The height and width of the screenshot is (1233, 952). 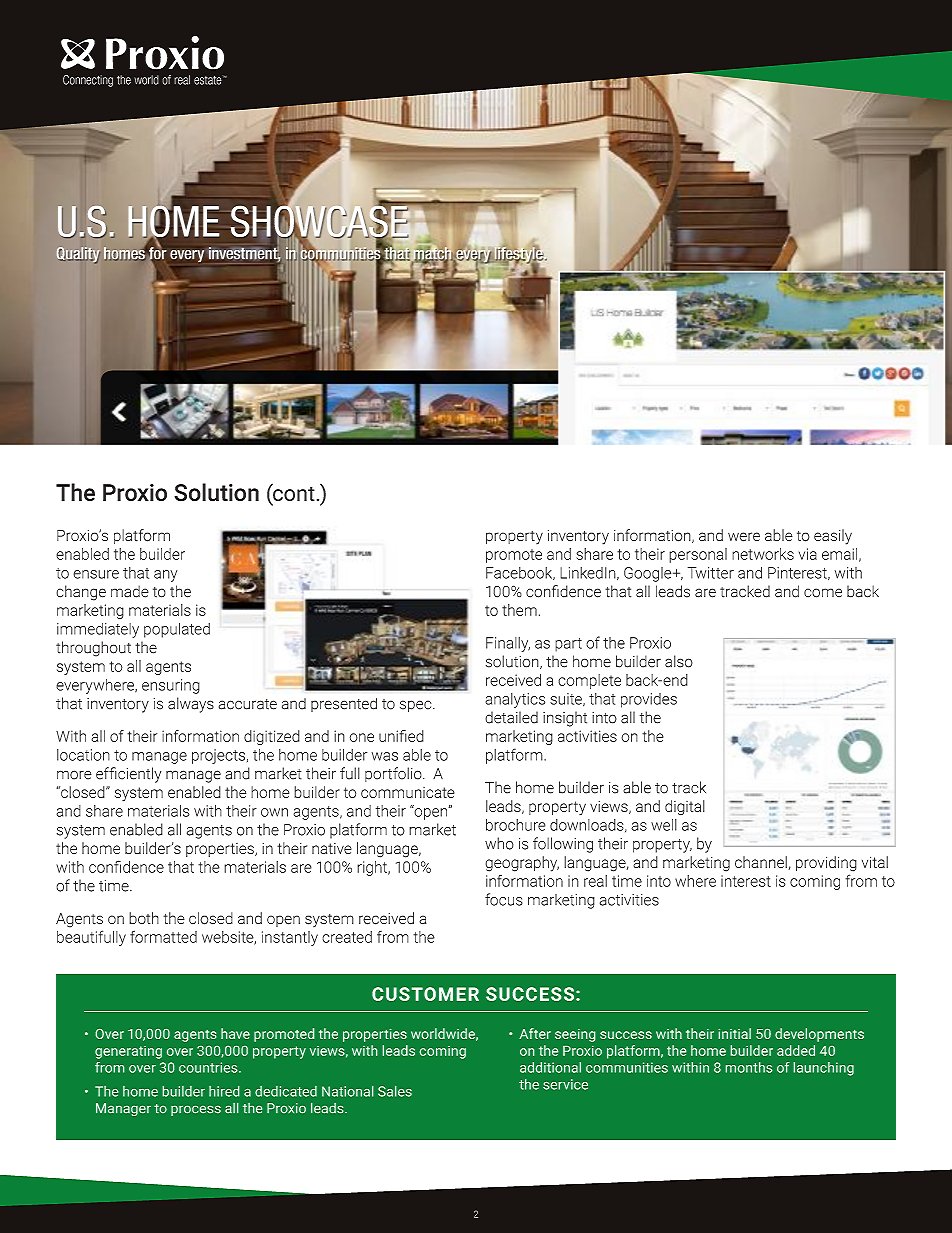 What do you see at coordinates (744, 537) in the screenshot?
I see `were` at bounding box center [744, 537].
